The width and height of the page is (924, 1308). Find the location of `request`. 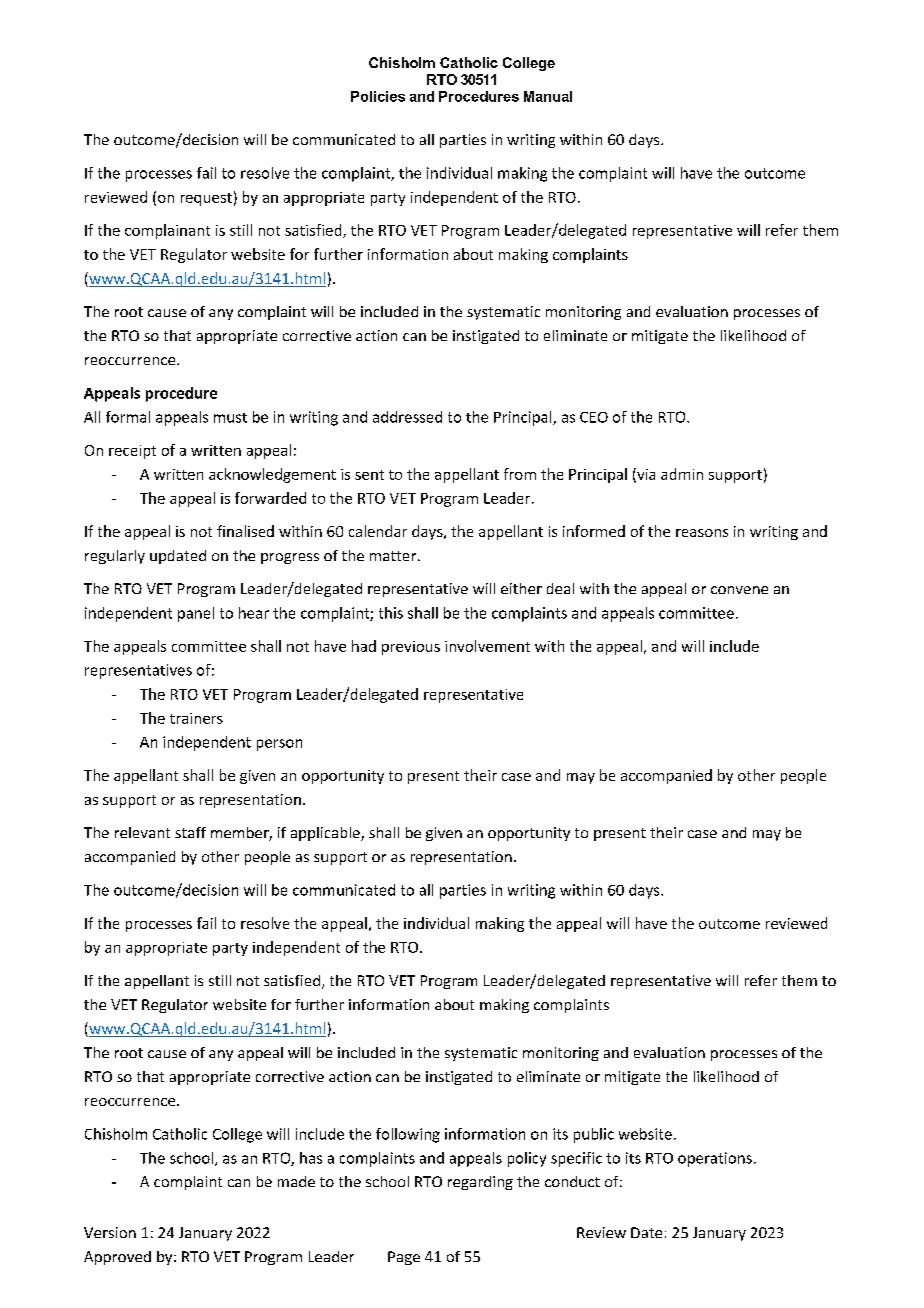

request is located at coordinates (206, 199).
